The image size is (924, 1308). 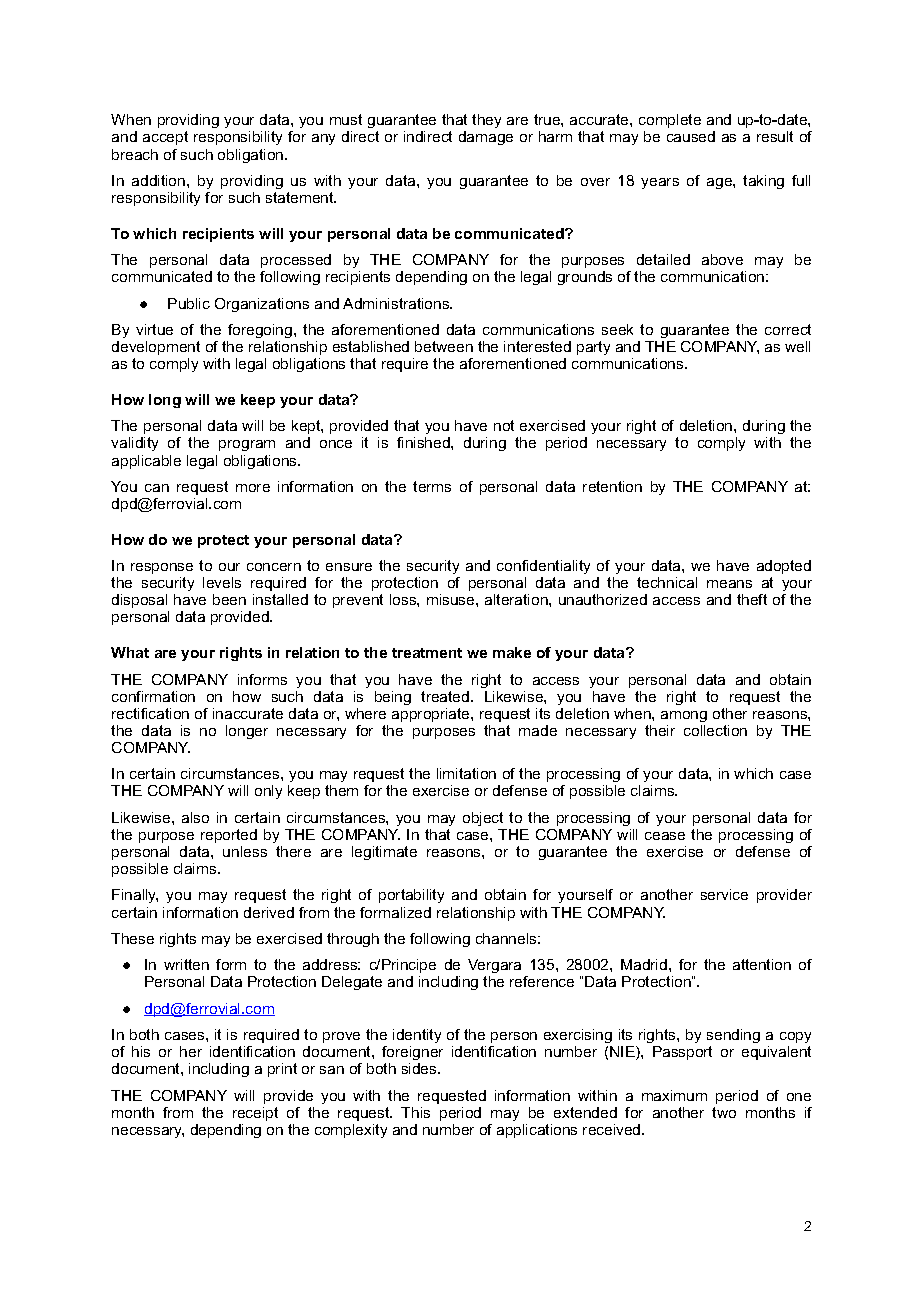 I want to click on accept, so click(x=165, y=138).
